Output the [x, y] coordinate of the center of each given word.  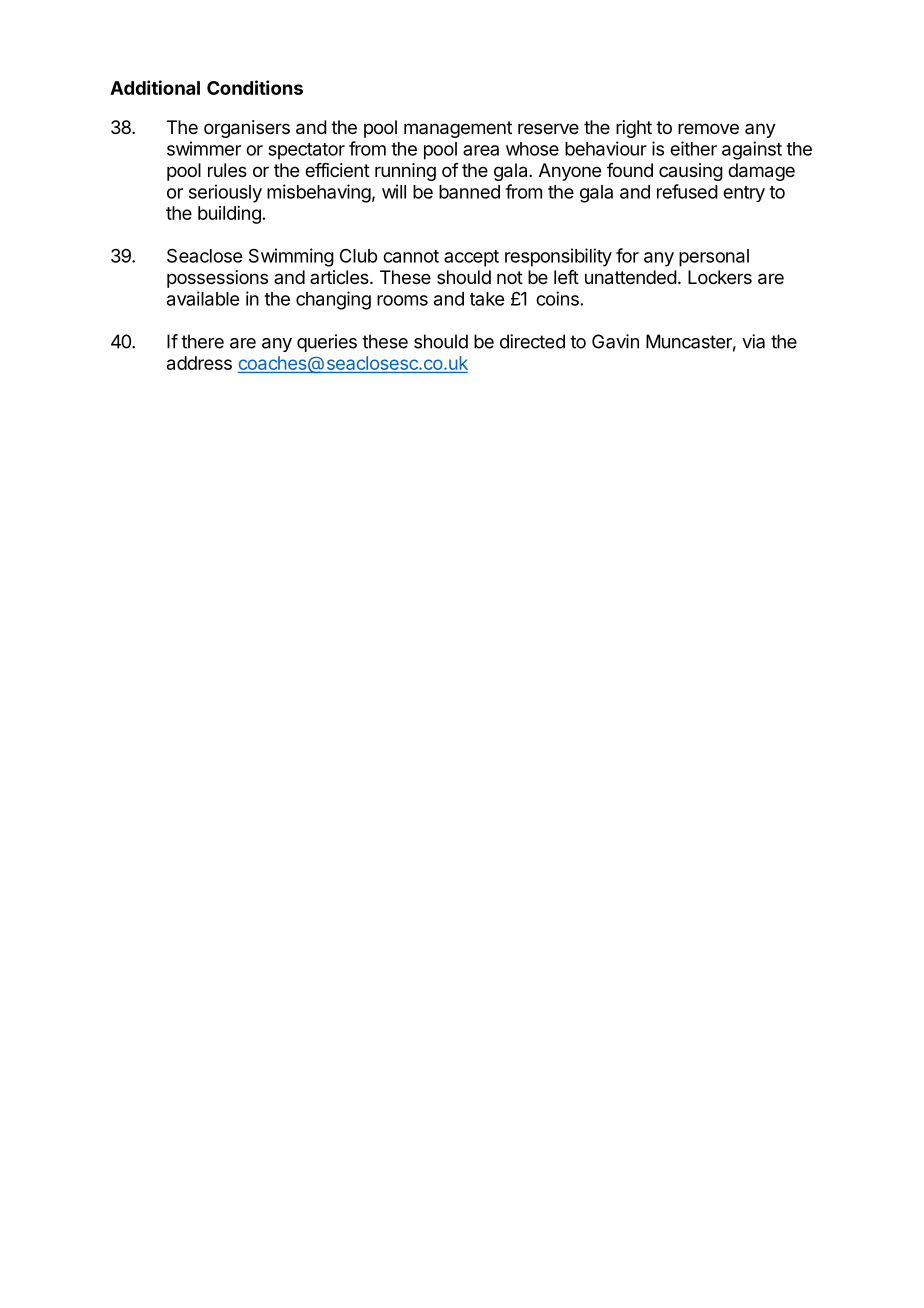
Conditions [255, 87]
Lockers [720, 277]
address [199, 363]
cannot [411, 256]
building [229, 215]
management [458, 129]
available [203, 298]
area [481, 150]
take [487, 299]
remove [708, 128]
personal [714, 258]
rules [227, 170]
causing [691, 172]
